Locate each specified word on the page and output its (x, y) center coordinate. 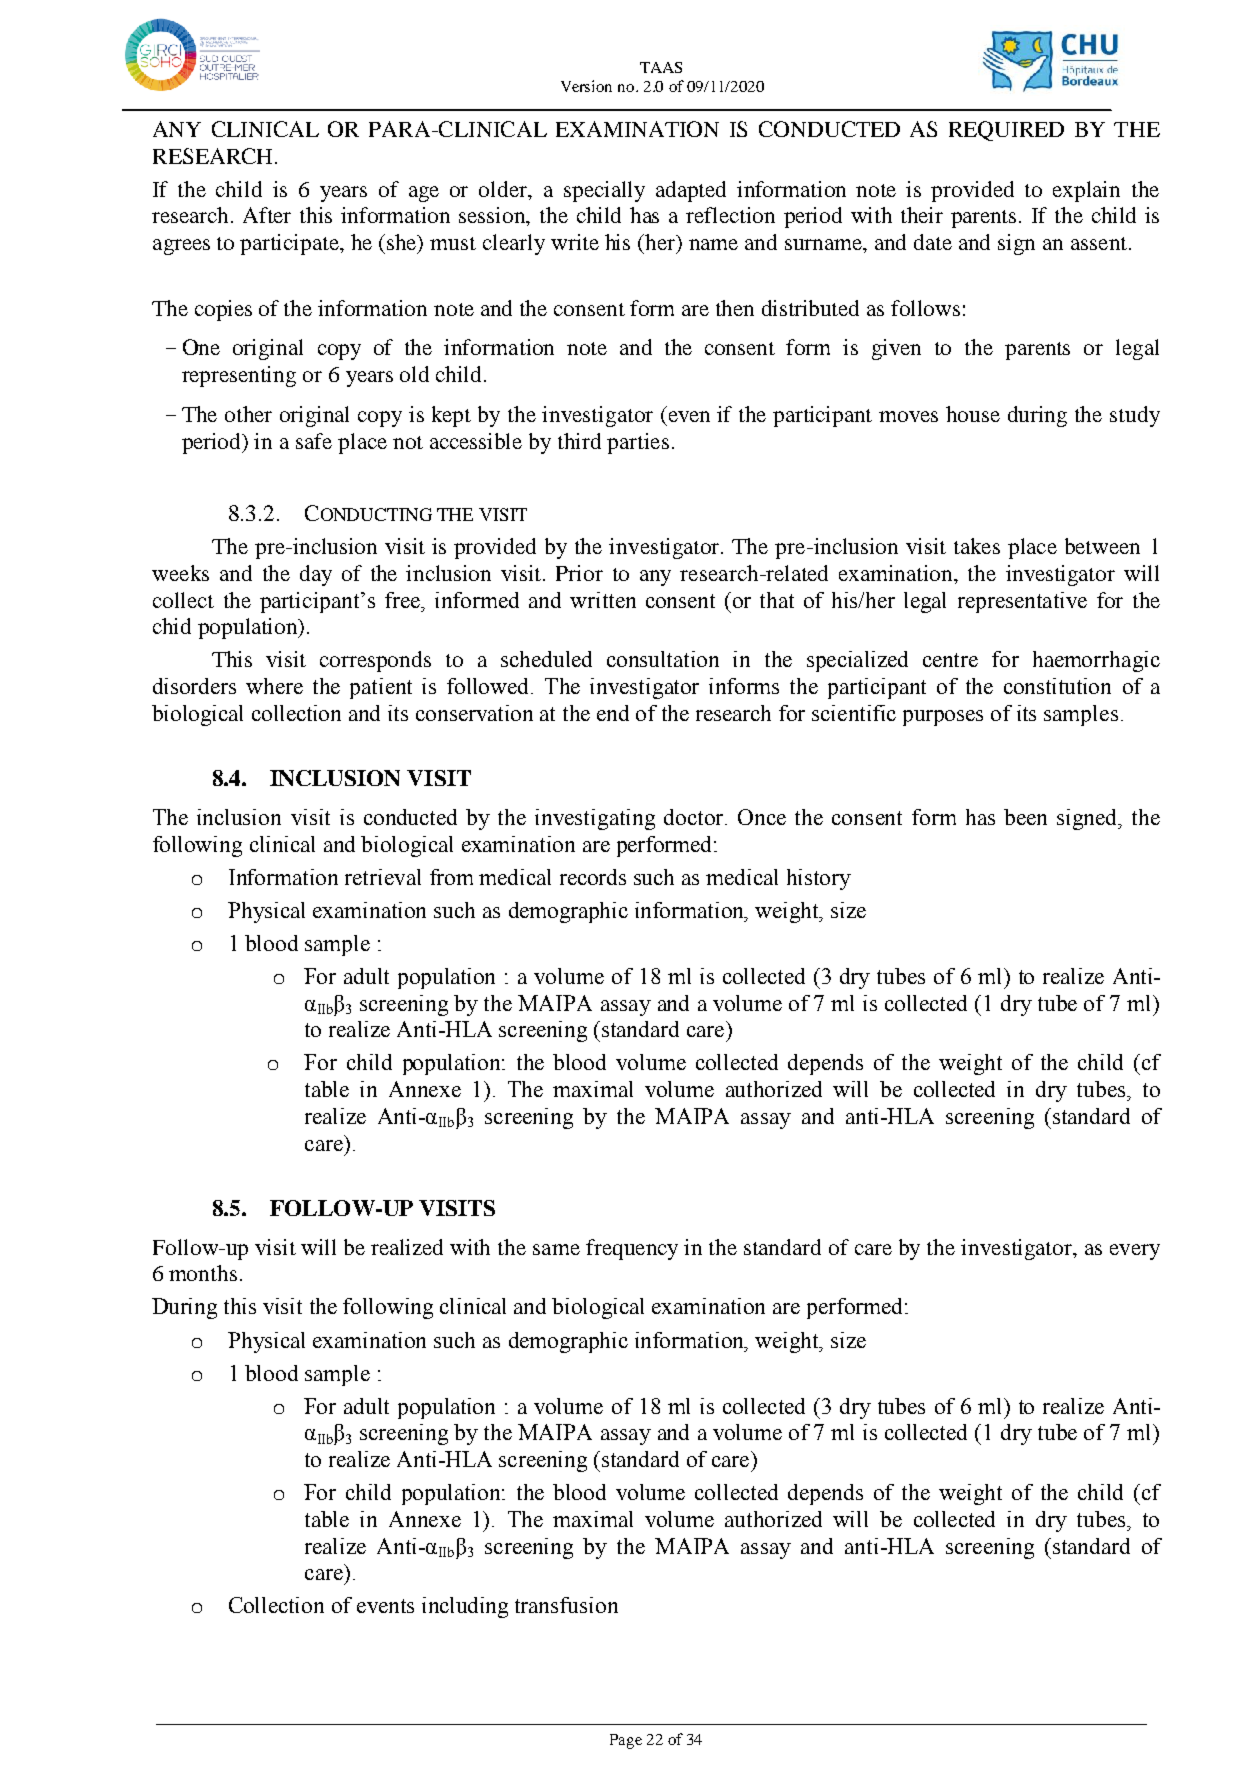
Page (626, 1741)
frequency (632, 1249)
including (465, 1607)
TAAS (661, 67)
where (274, 686)
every (1135, 1252)
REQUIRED (1006, 131)
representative (1022, 602)
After (267, 215)
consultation (663, 659)
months (203, 1273)
